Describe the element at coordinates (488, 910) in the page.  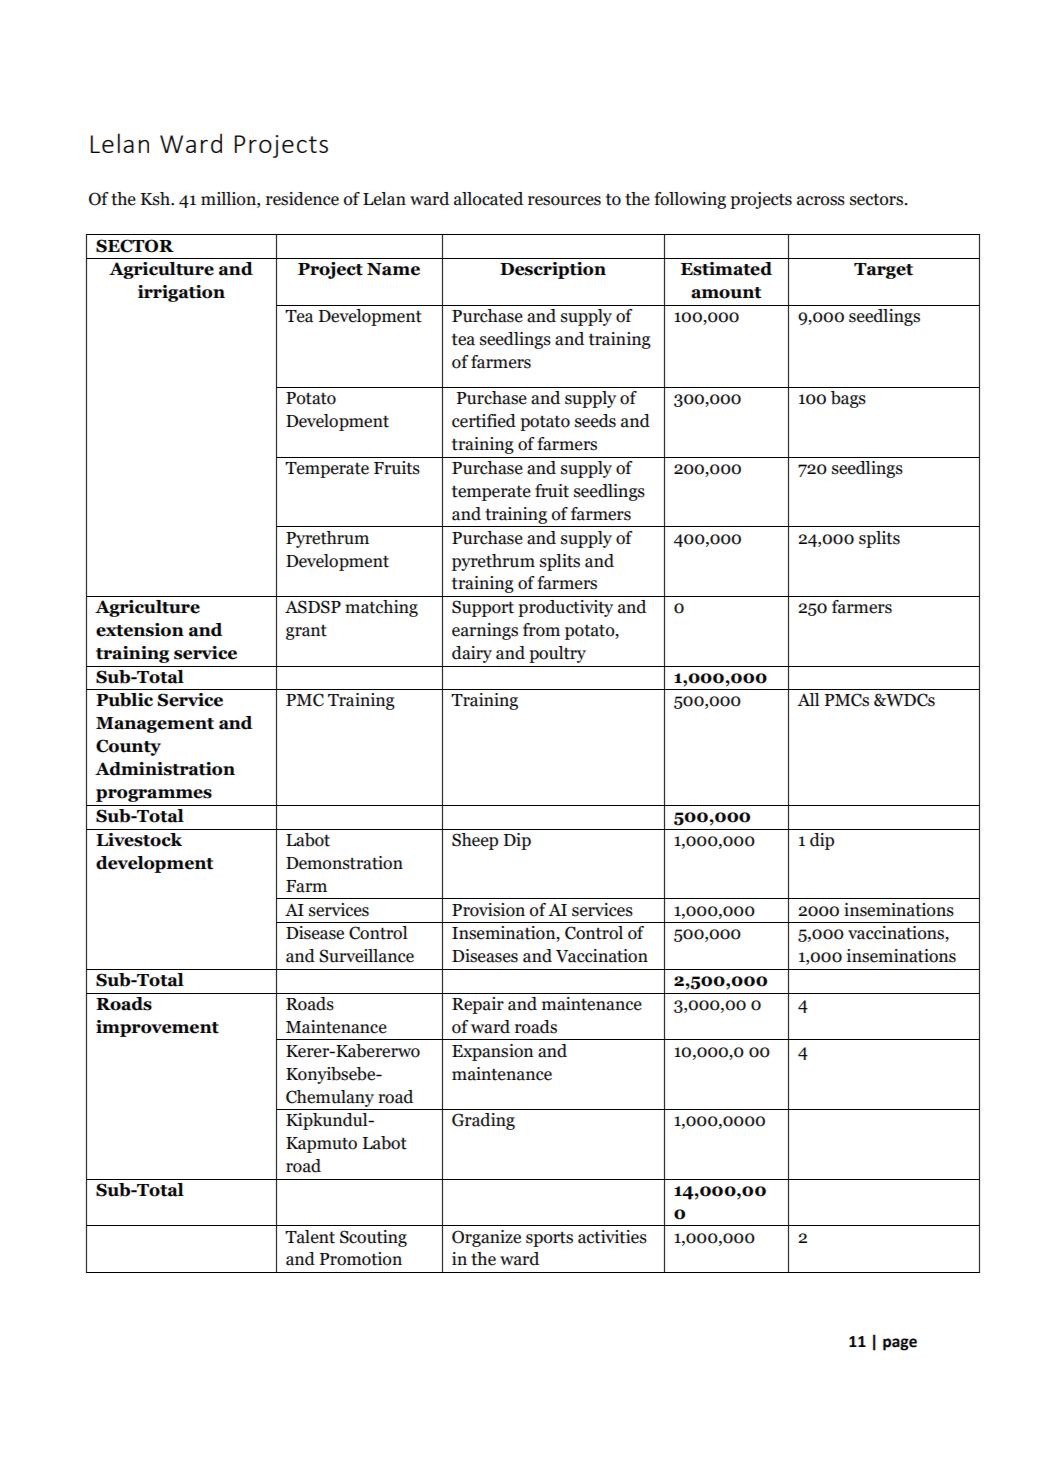
I see `Provision` at that location.
